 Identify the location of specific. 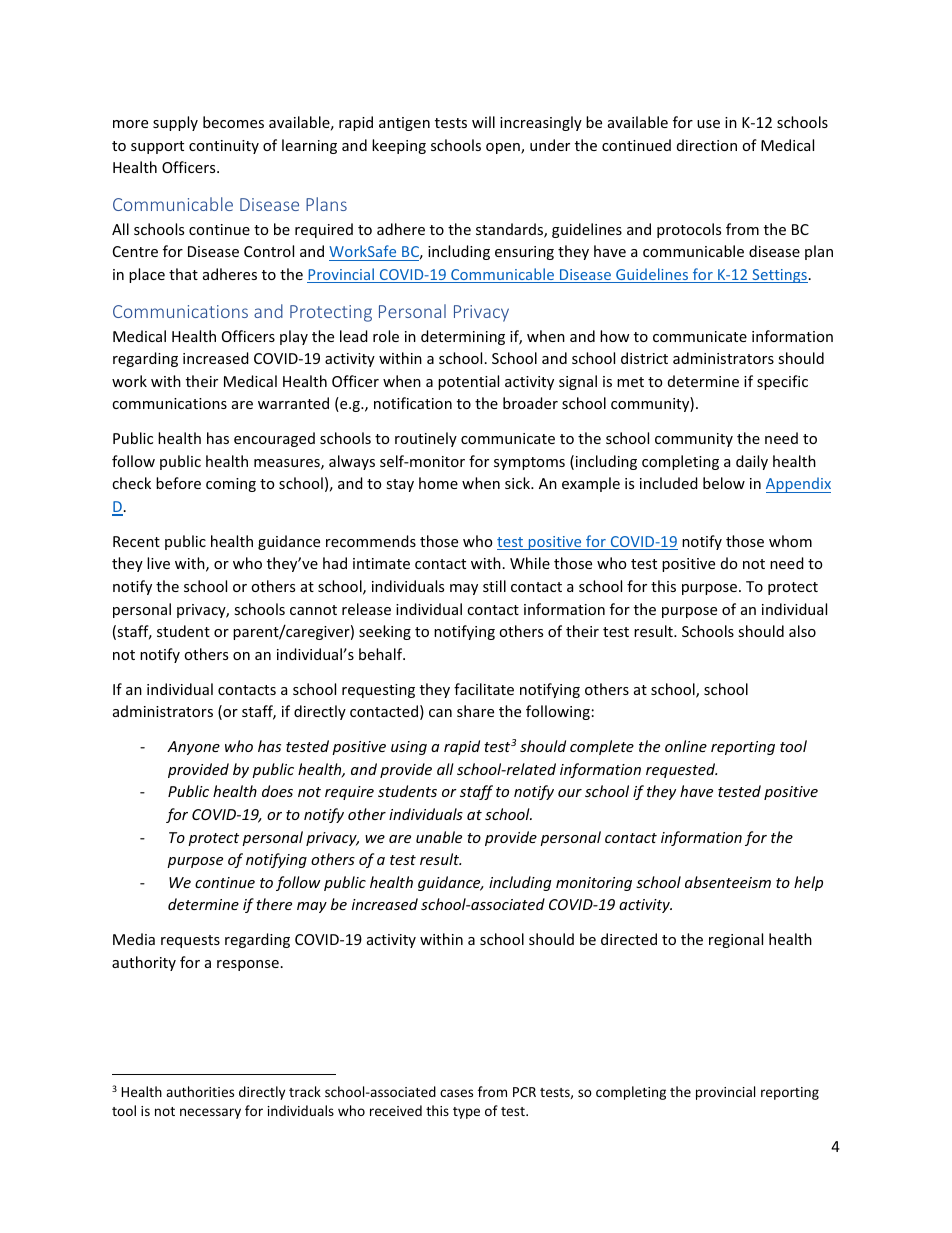
(782, 382).
